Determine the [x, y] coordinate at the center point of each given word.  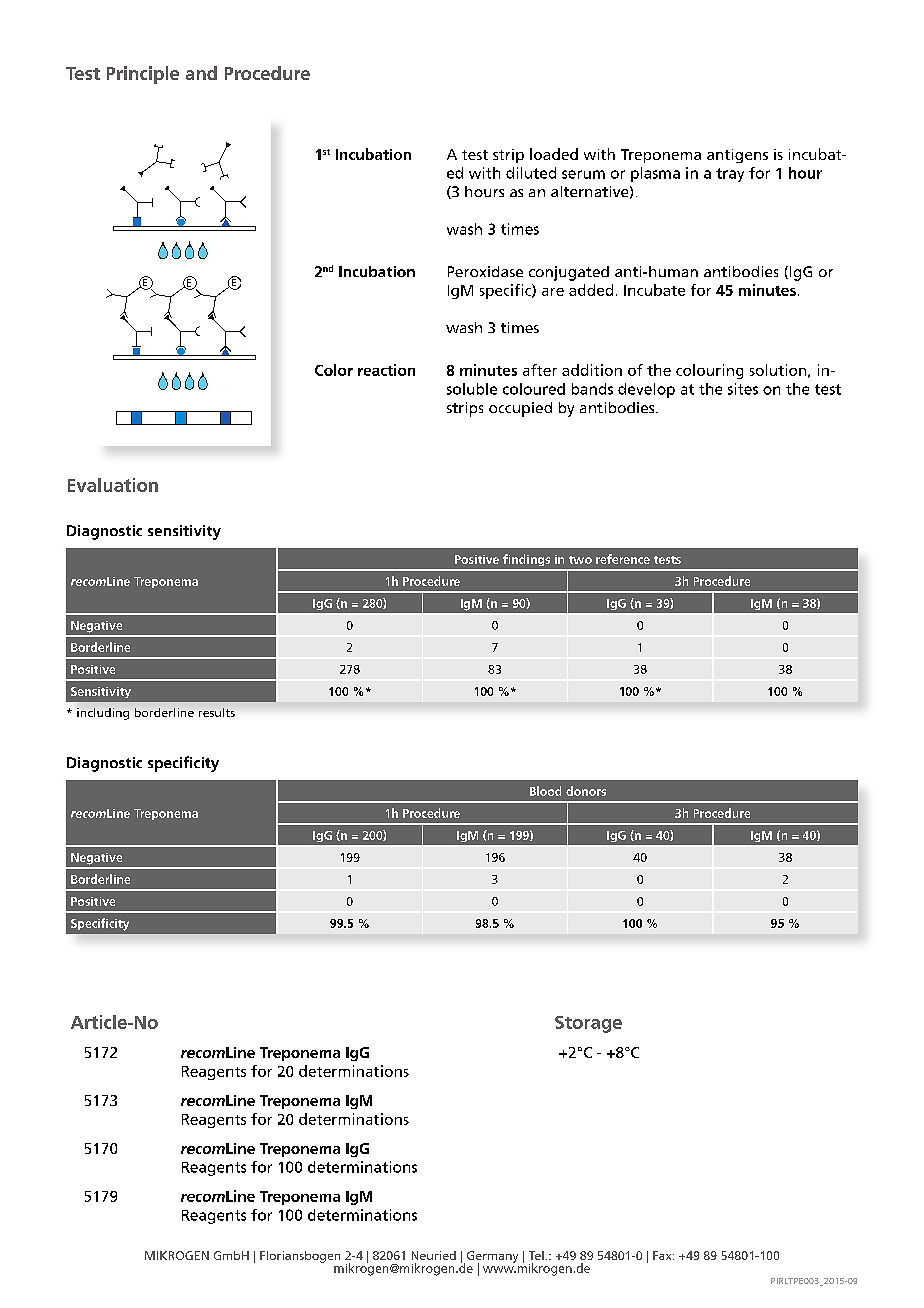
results [217, 712]
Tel [536, 1255]
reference [623, 559]
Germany [492, 1258]
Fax [663, 1255]
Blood [545, 791]
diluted [531, 173]
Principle [143, 75]
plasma [655, 174]
